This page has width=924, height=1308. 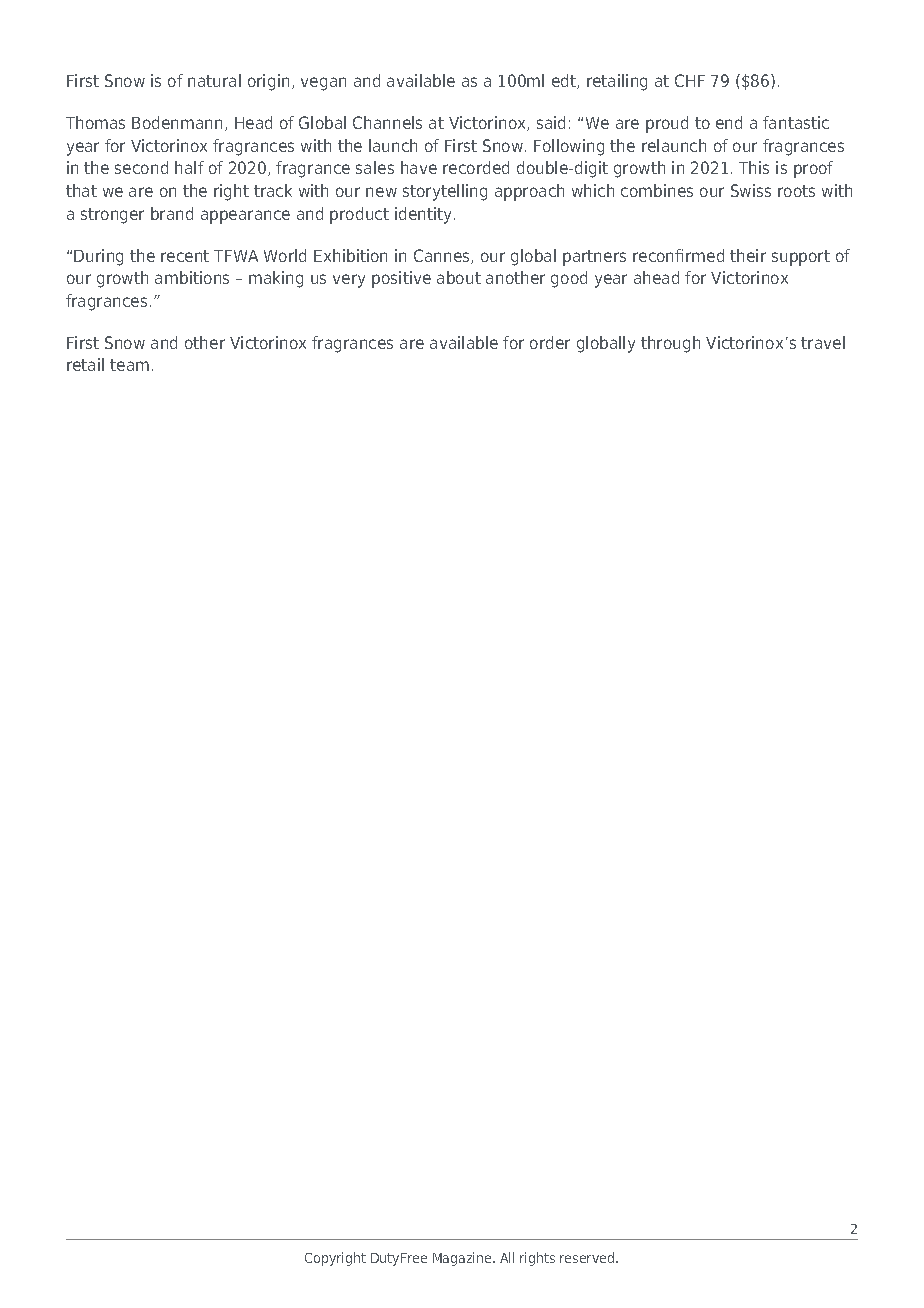 What do you see at coordinates (588, 1257) in the page?
I see `reserved` at bounding box center [588, 1257].
